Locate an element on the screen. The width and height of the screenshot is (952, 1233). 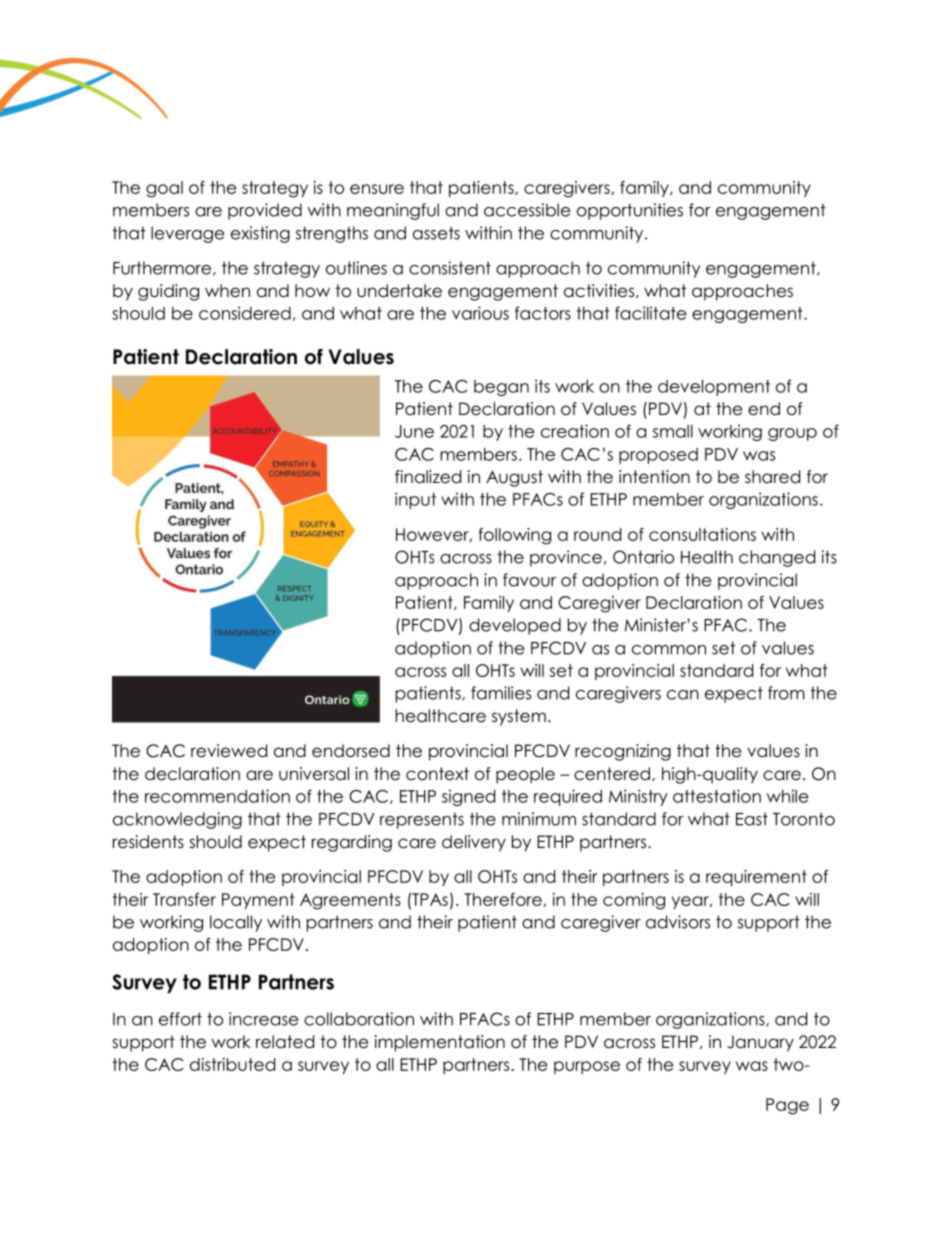
January is located at coordinates (760, 1043).
